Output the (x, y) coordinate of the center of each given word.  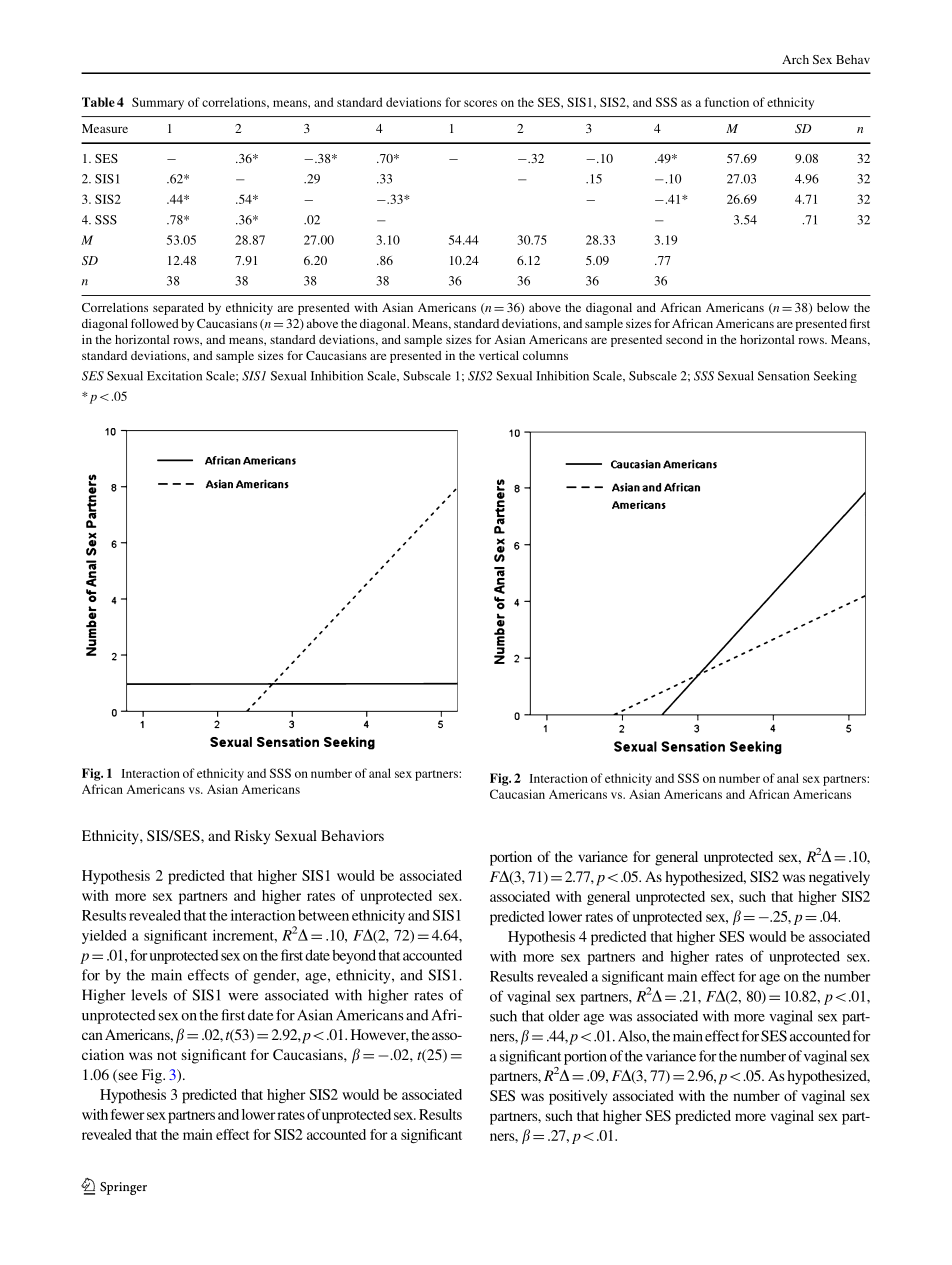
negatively (839, 878)
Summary (158, 103)
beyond (354, 956)
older (564, 1016)
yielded (104, 936)
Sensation (784, 376)
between (323, 915)
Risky (252, 837)
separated (178, 309)
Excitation (174, 376)
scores (480, 103)
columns (545, 355)
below (833, 307)
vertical (499, 355)
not (167, 1055)
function (727, 102)
